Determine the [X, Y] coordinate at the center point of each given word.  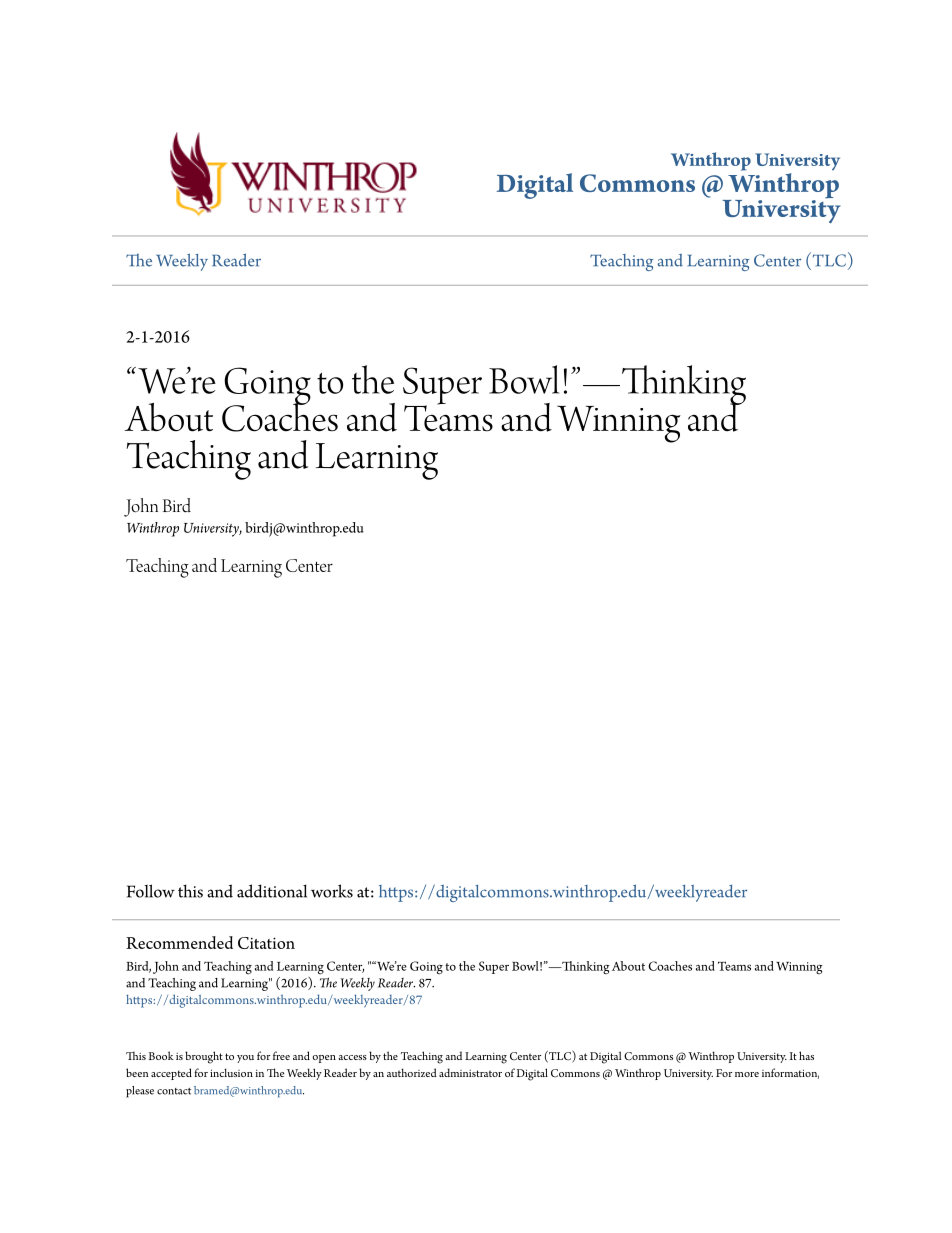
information [790, 1073]
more [747, 1074]
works [332, 891]
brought [204, 1057]
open [324, 1059]
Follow [151, 891]
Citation [266, 943]
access [352, 1057]
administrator [470, 1072]
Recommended [179, 942]
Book [161, 1055]
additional [272, 891]
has [806, 1055]
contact [174, 1091]
